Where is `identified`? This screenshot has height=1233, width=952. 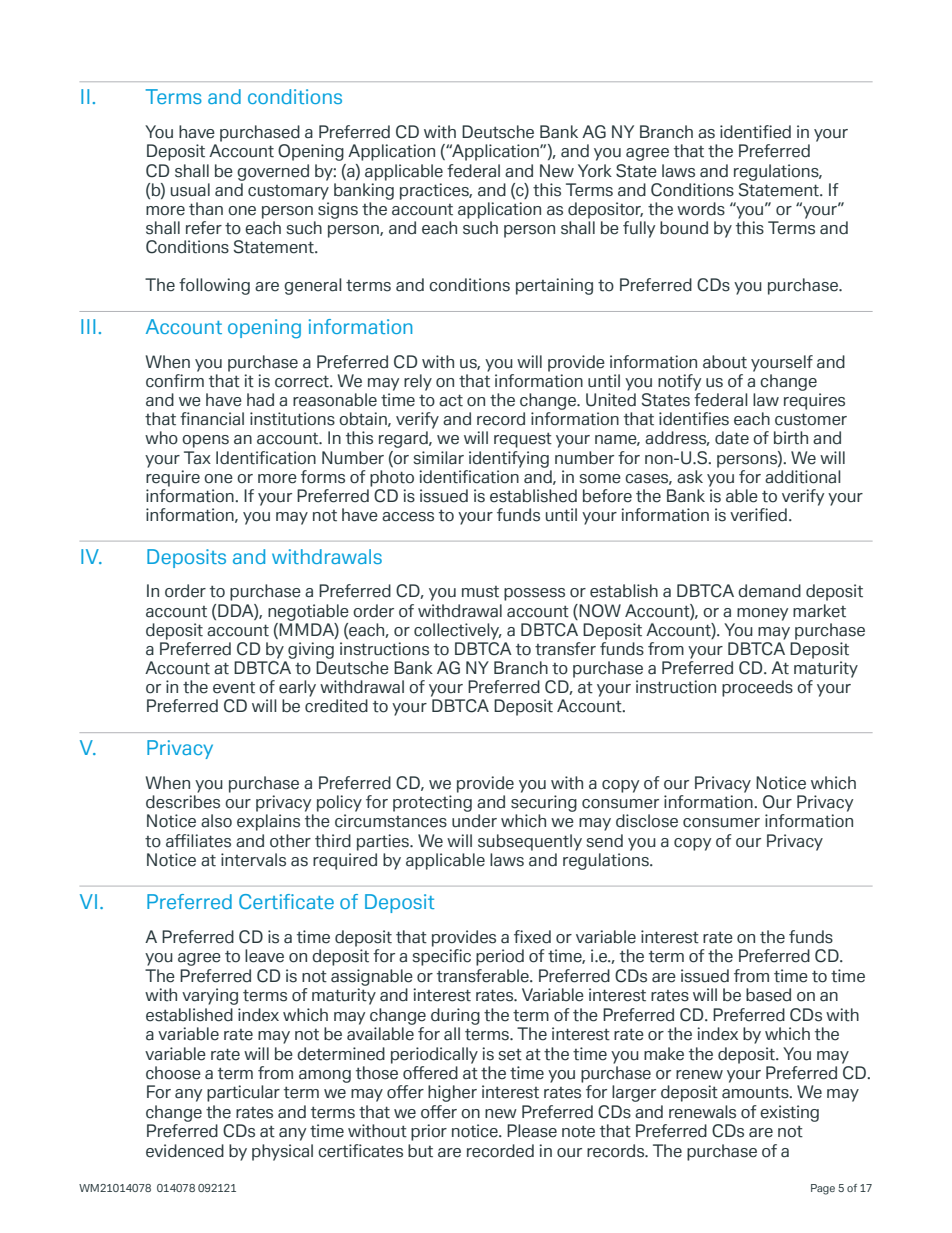
identified is located at coordinates (755, 132).
